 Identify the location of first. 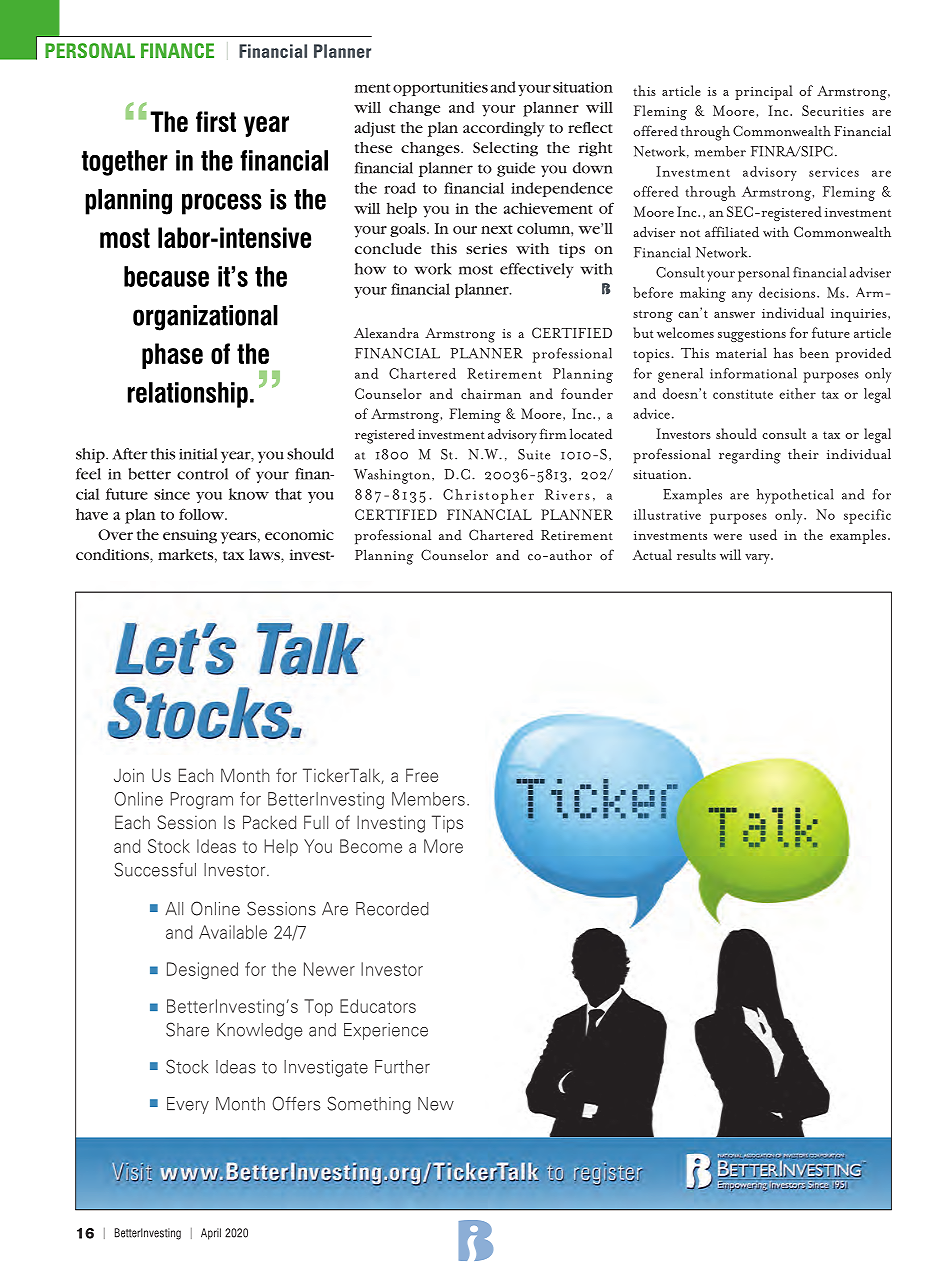
(216, 121).
